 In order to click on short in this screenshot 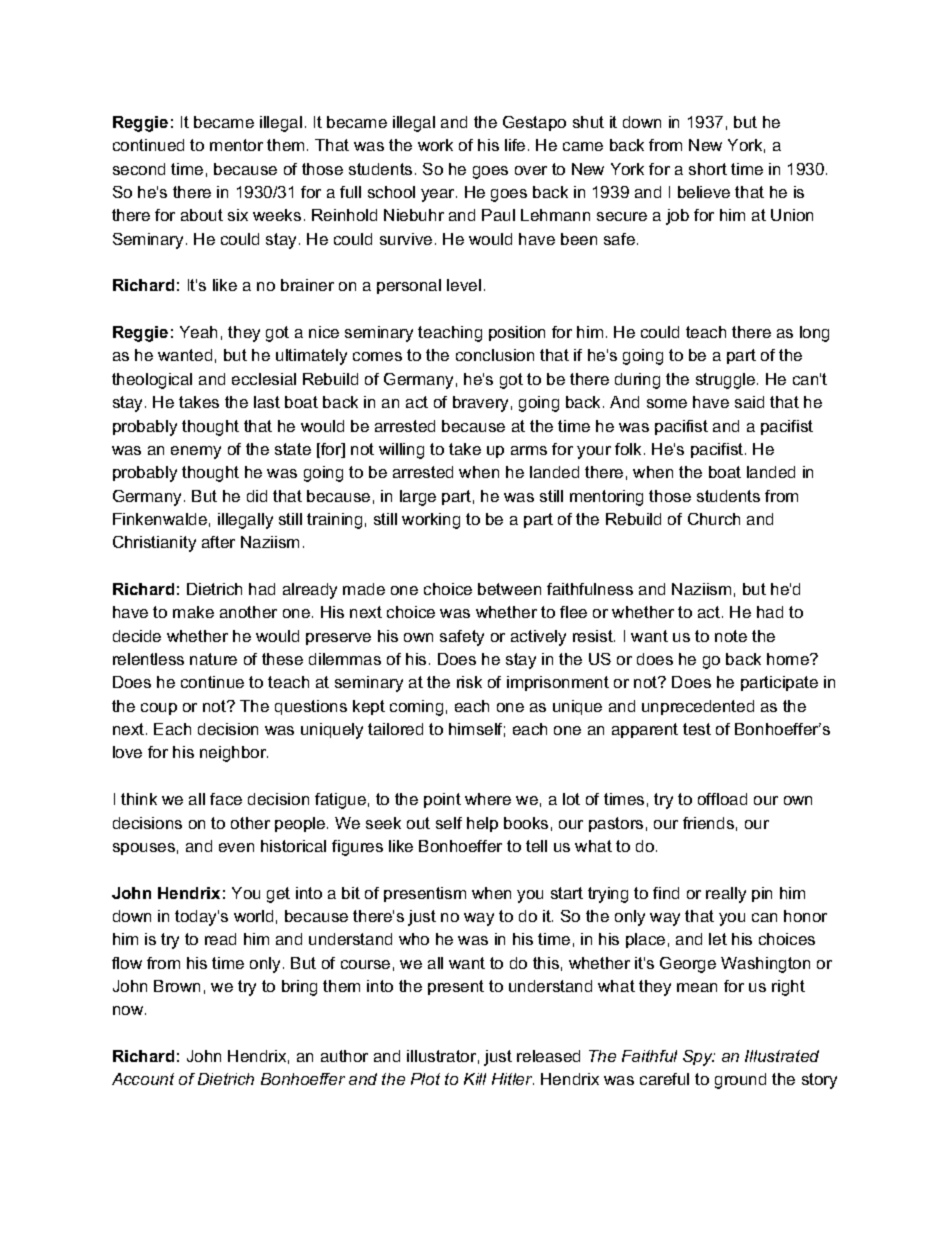, I will do `click(708, 169)`.
